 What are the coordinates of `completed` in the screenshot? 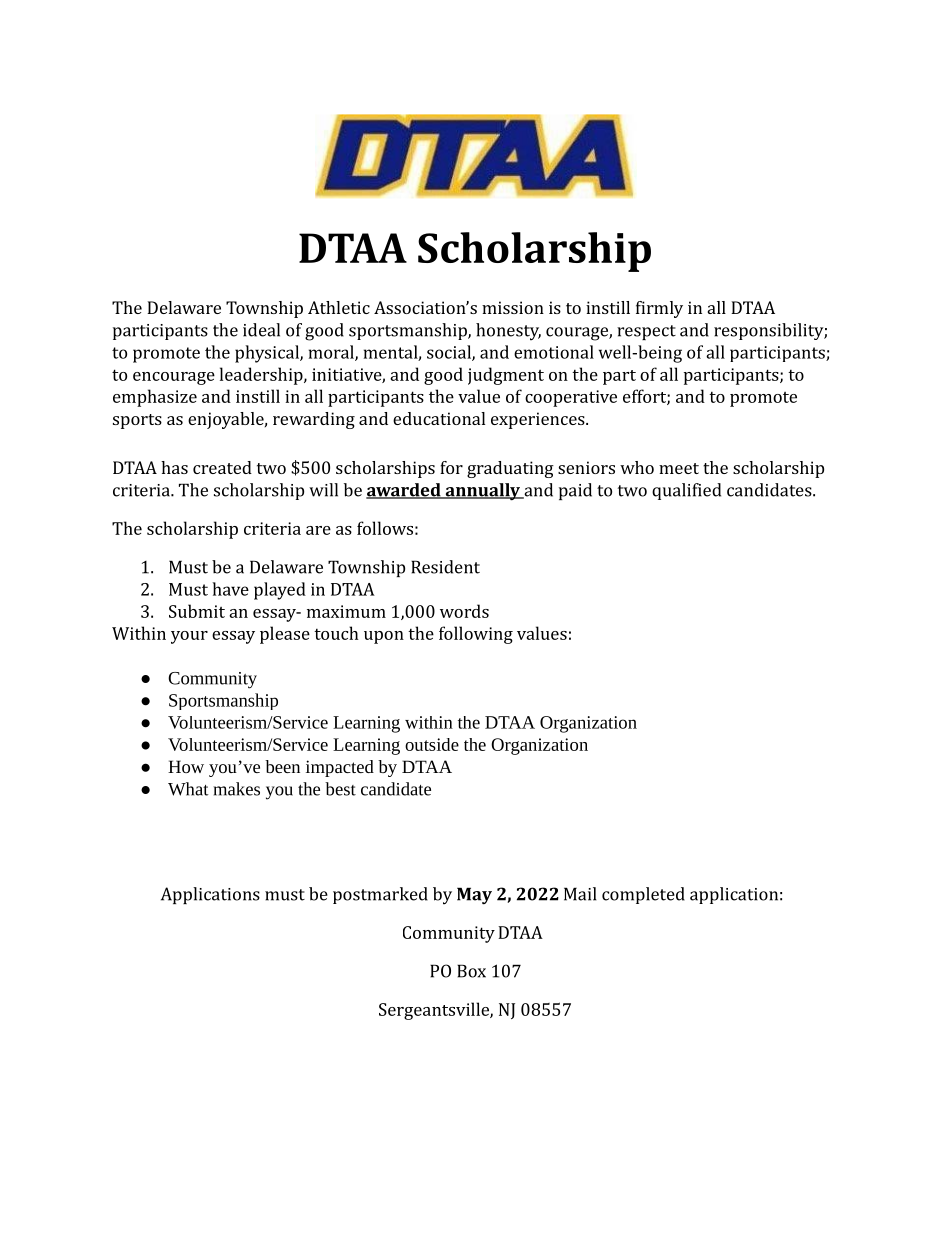 It's located at (643, 895).
